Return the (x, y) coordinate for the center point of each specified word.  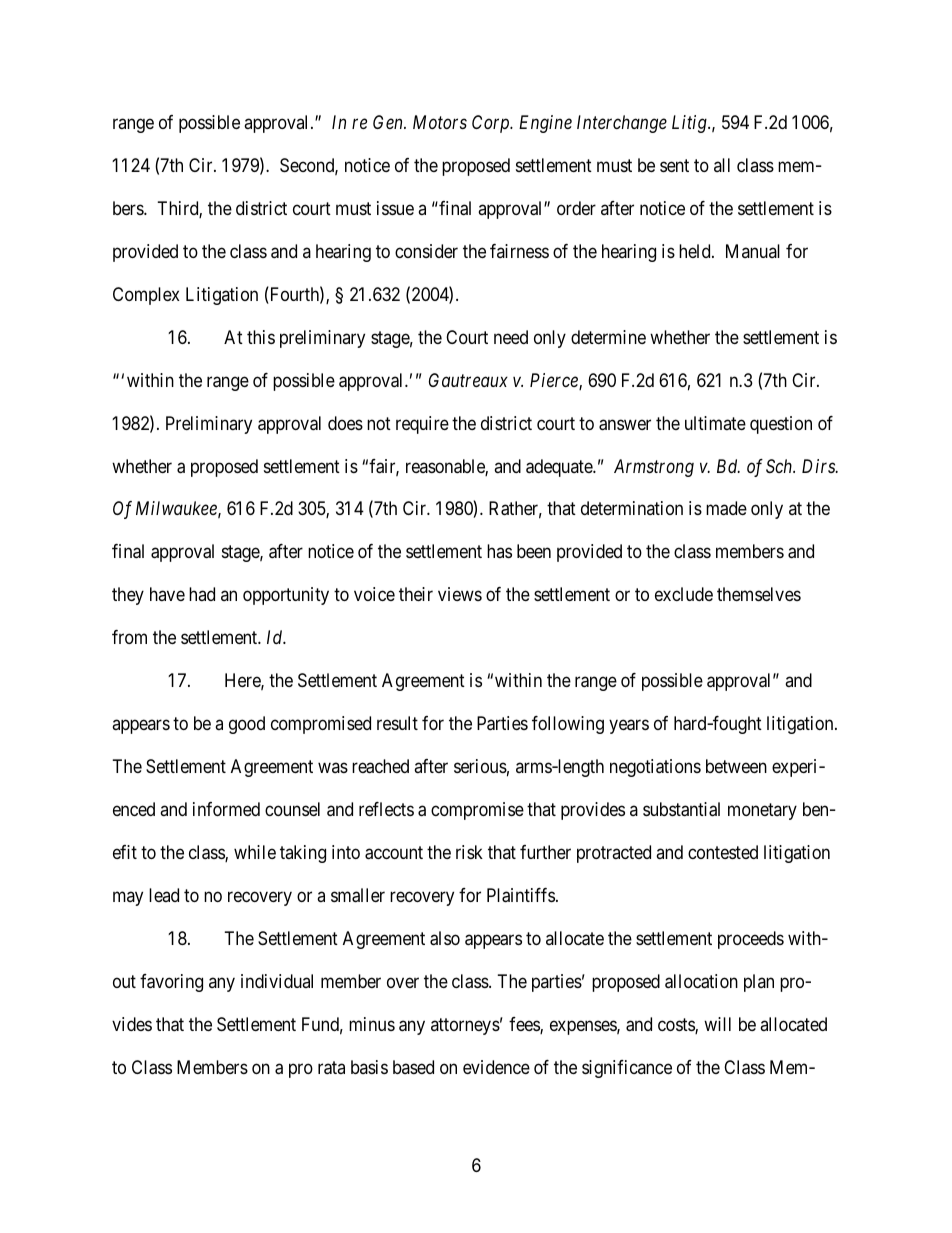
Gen (389, 122)
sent (674, 165)
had (202, 594)
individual (277, 981)
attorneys (465, 1026)
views (460, 594)
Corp (492, 124)
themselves (759, 594)
